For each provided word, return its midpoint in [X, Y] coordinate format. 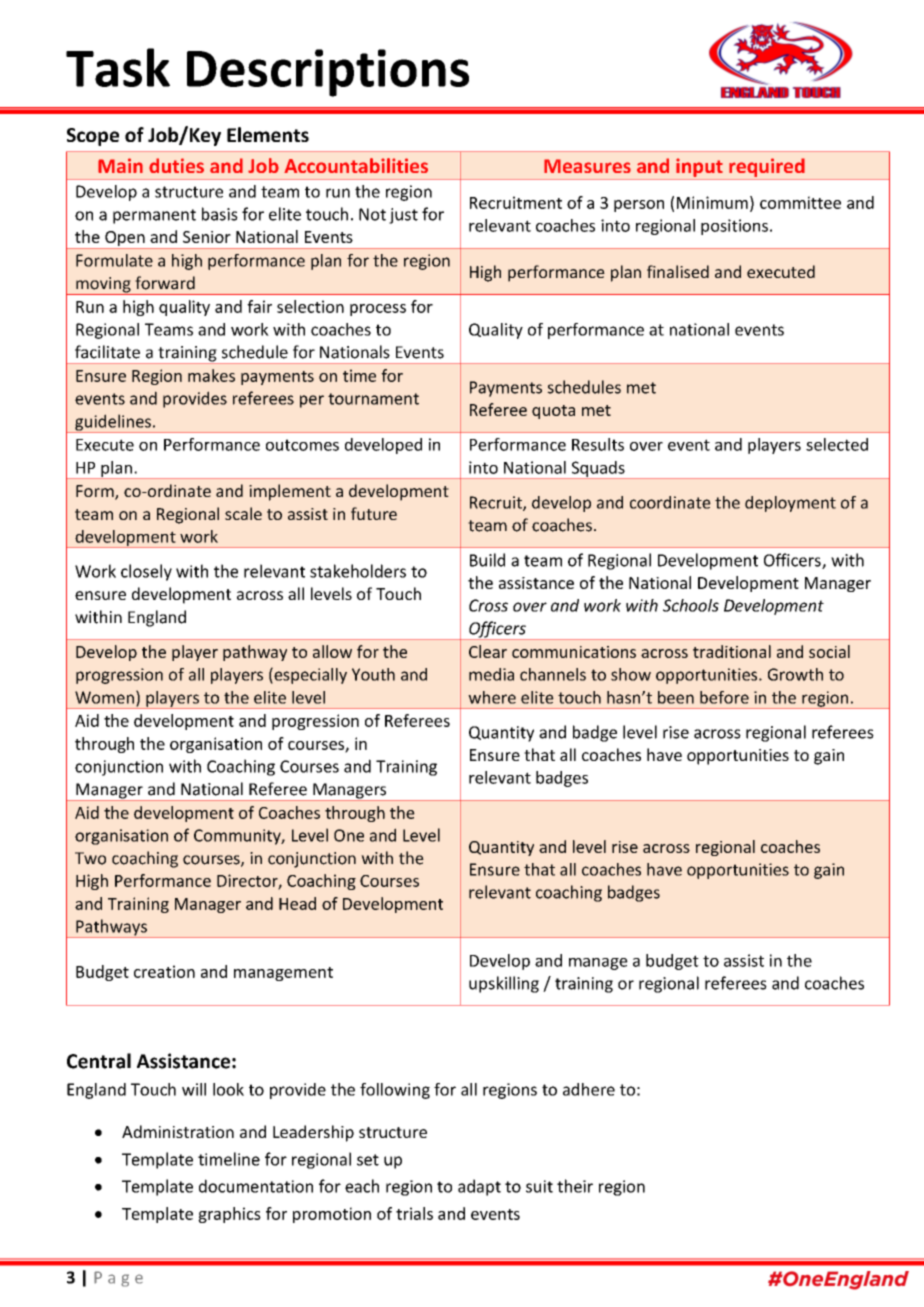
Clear [488, 651]
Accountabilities [356, 165]
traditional [732, 651]
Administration [178, 1131]
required [767, 167]
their [575, 1186]
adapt [479, 1187]
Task [118, 67]
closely [146, 572]
